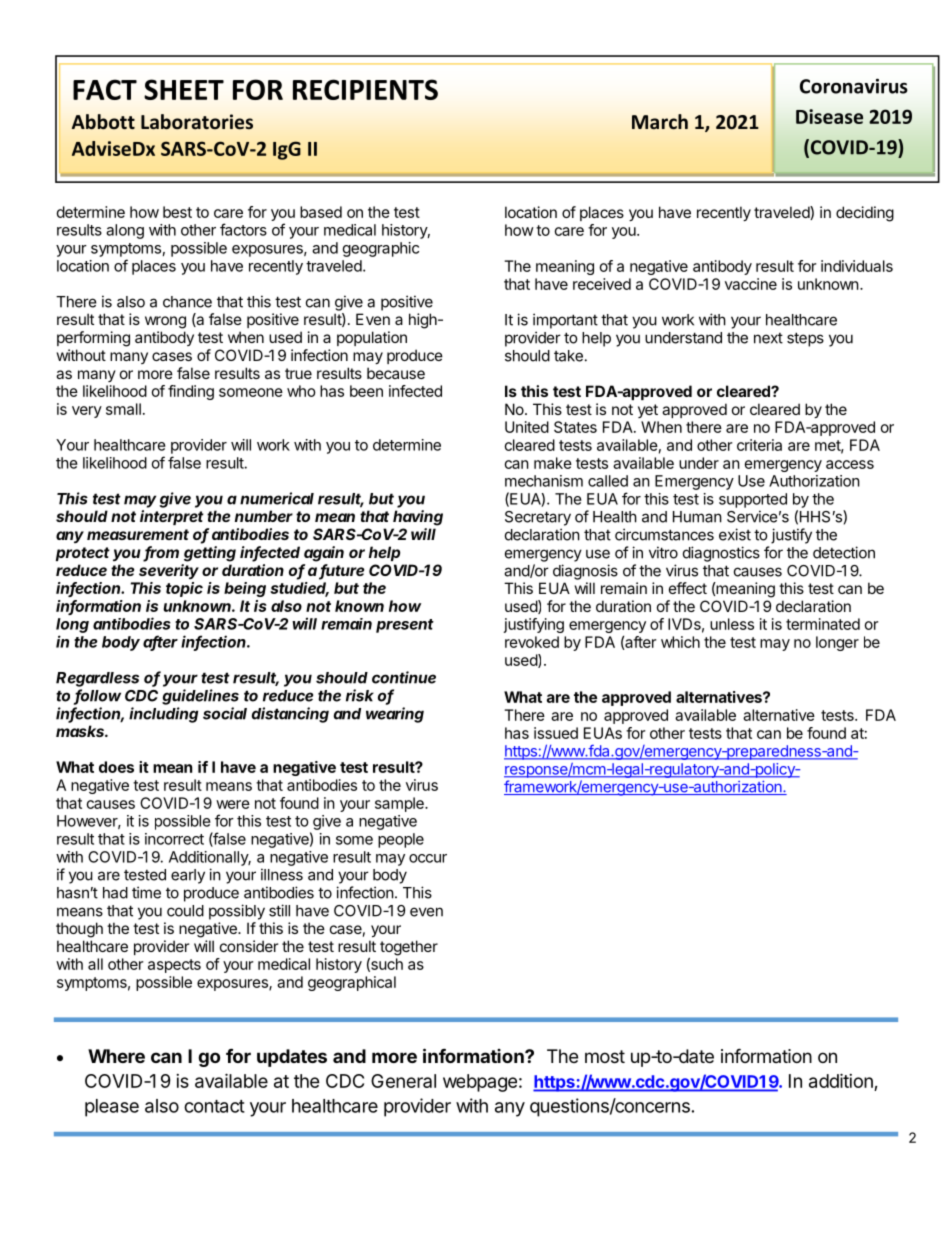 This document has width=952, height=1233. What do you see at coordinates (184, 589) in the document?
I see `topic` at bounding box center [184, 589].
